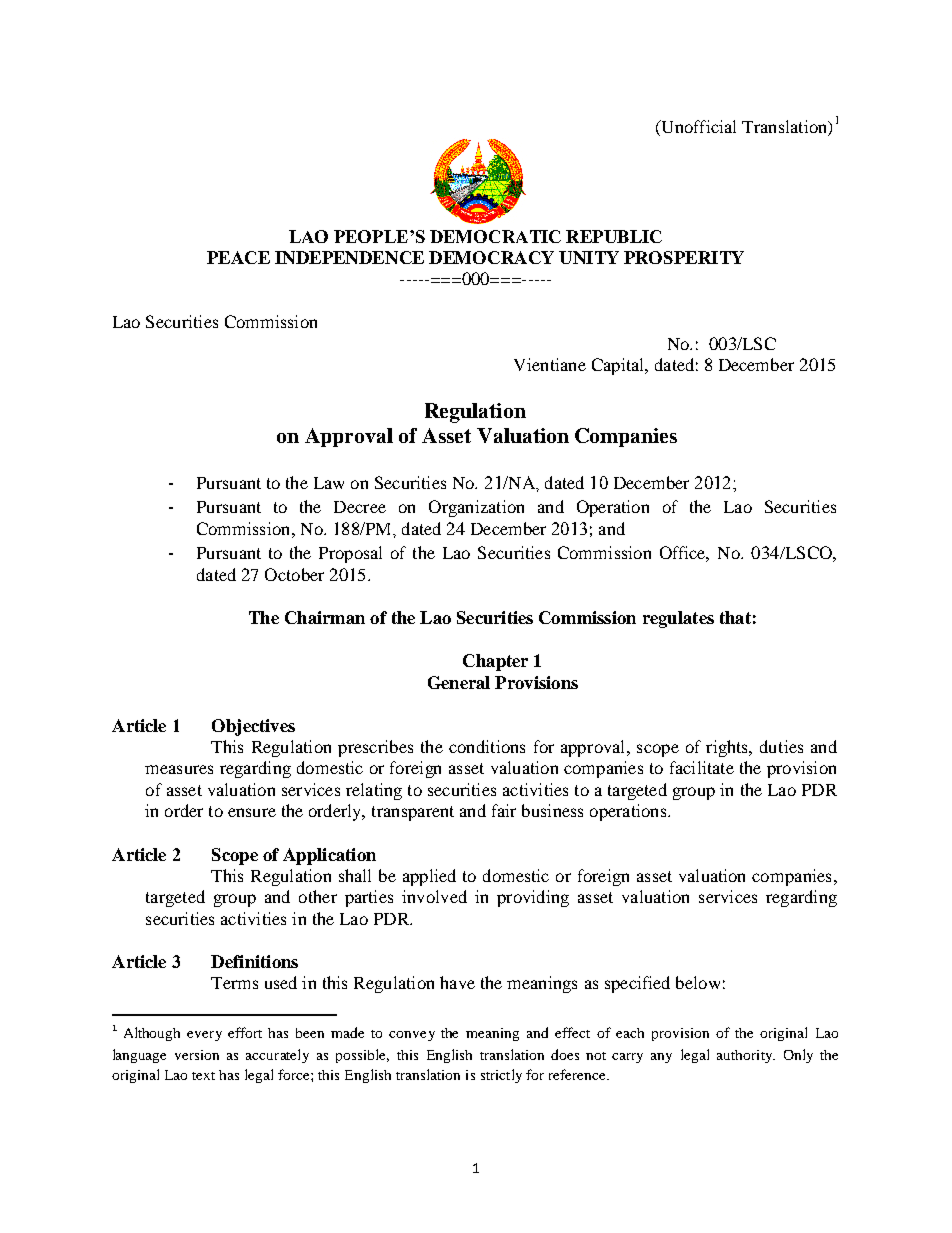 This screenshot has width=952, height=1233. I want to click on DEMOCRATIC, so click(495, 236).
